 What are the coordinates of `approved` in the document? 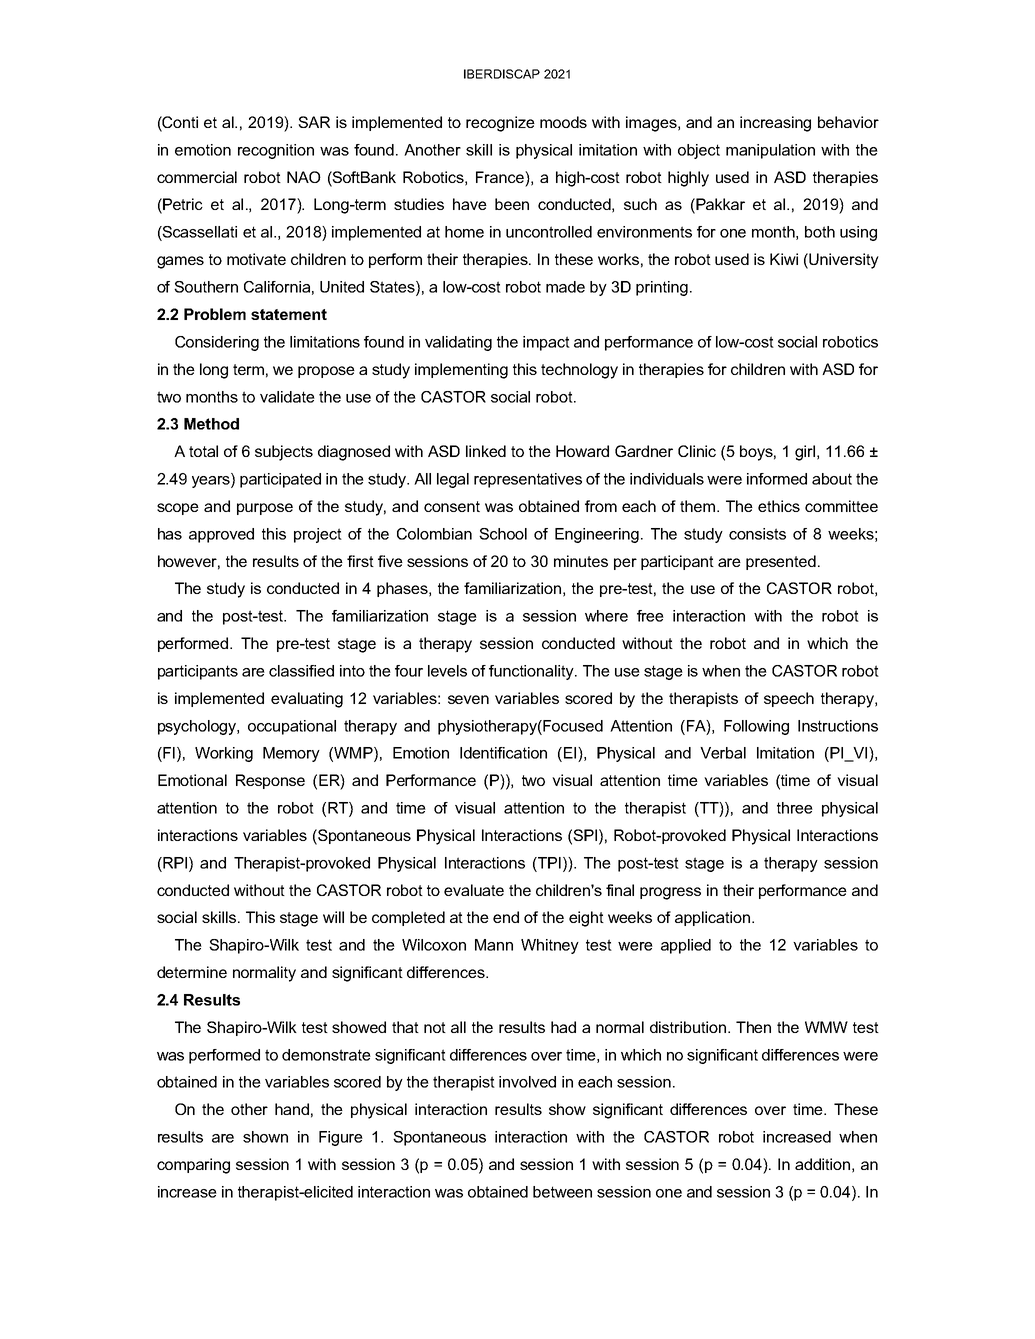 It's located at (221, 535).
